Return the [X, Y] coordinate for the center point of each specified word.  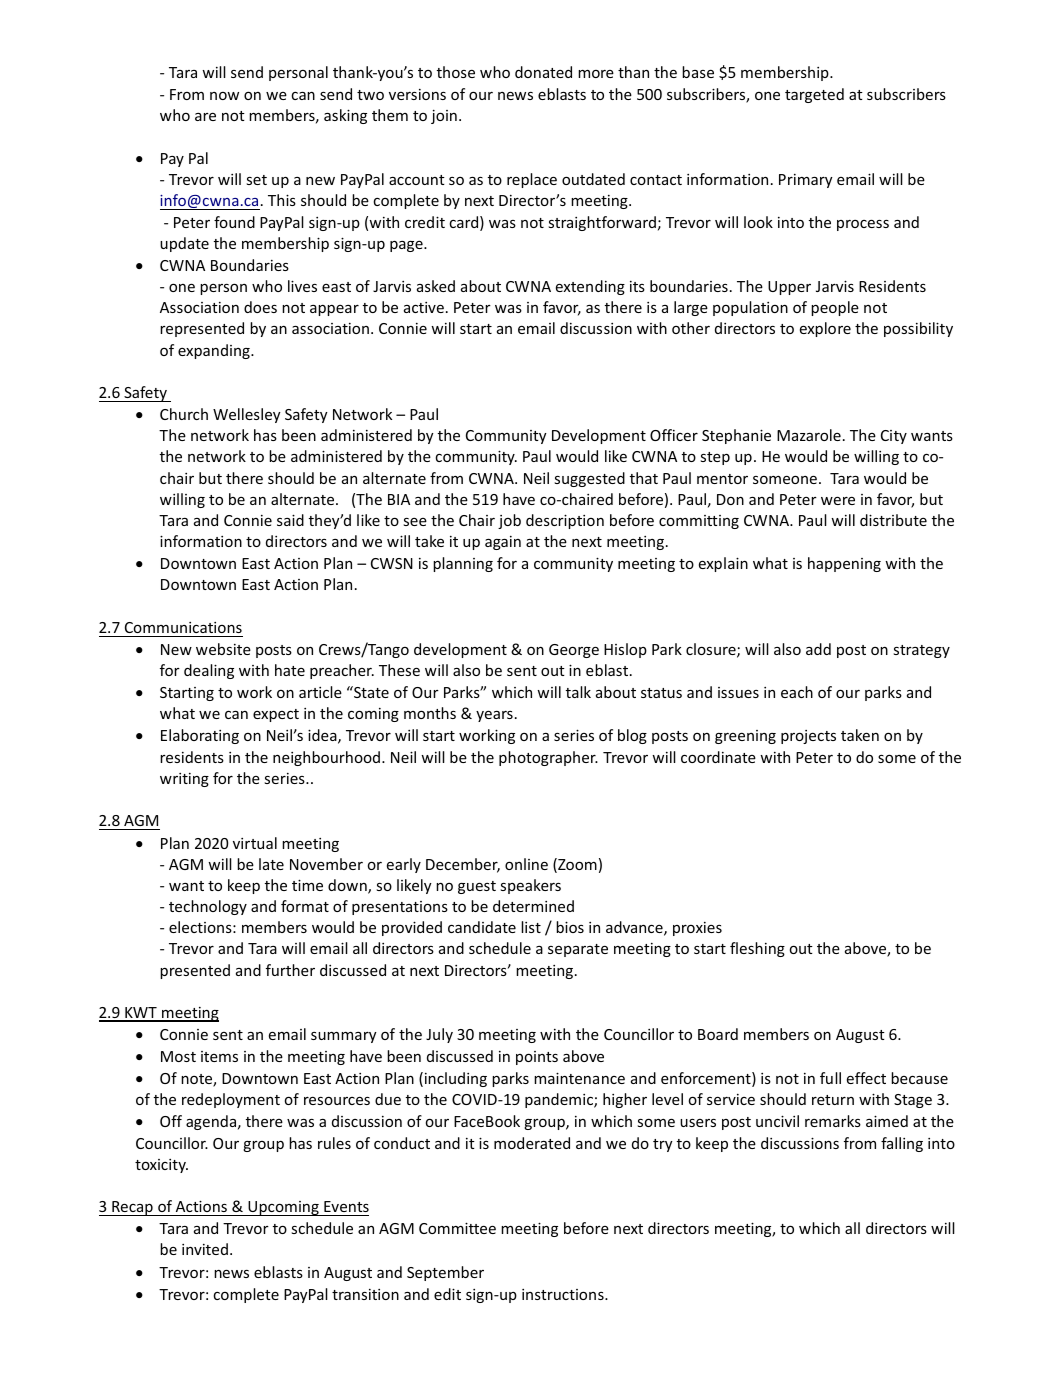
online [526, 864]
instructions [564, 1294]
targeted [814, 95]
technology [208, 907]
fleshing [757, 949]
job [509, 521]
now [224, 96]
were [838, 500]
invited [205, 1249]
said [290, 520]
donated [543, 72]
